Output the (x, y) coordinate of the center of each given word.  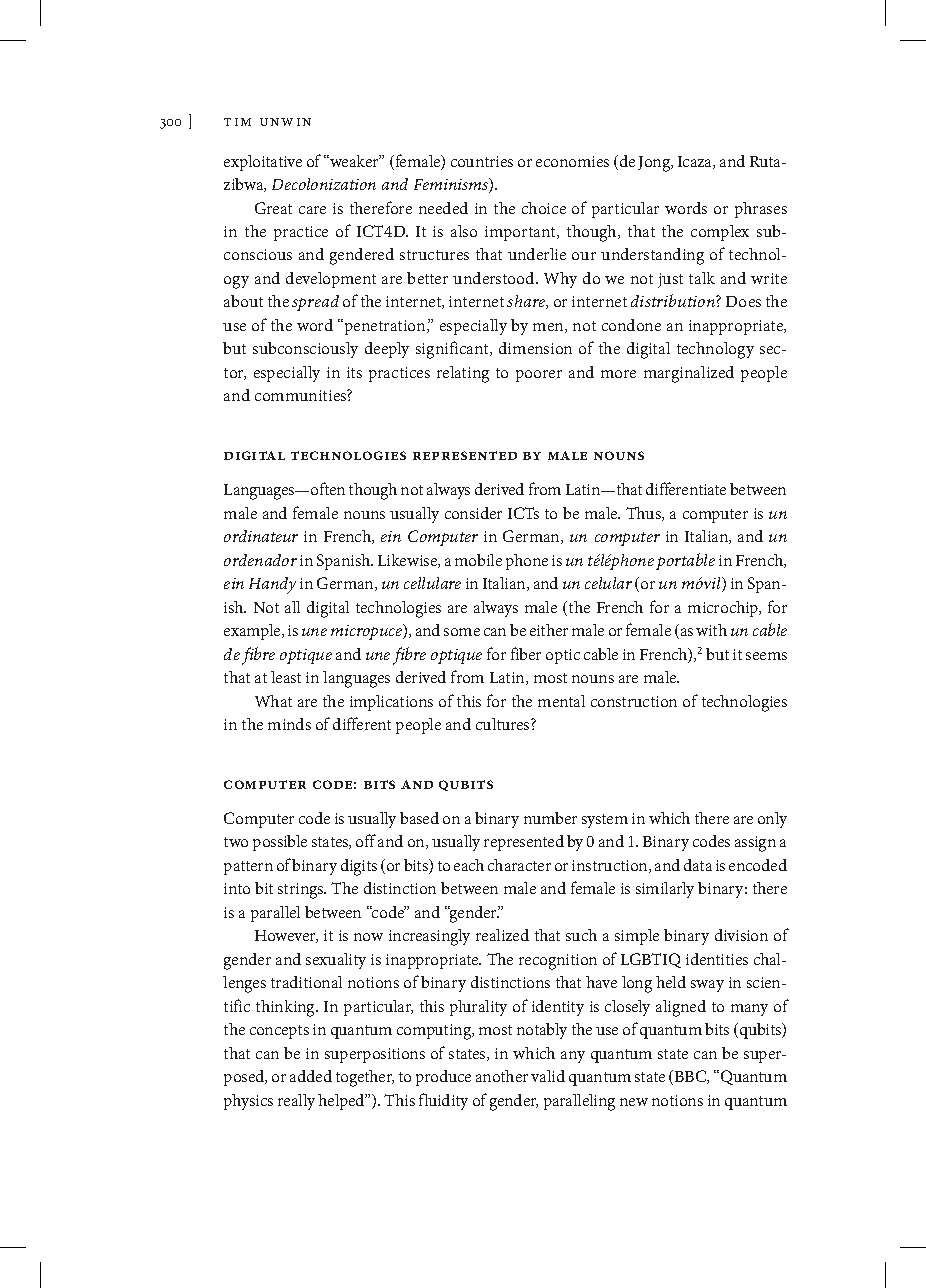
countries (482, 161)
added (311, 1076)
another (502, 1076)
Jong (655, 164)
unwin (285, 122)
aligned (681, 1008)
